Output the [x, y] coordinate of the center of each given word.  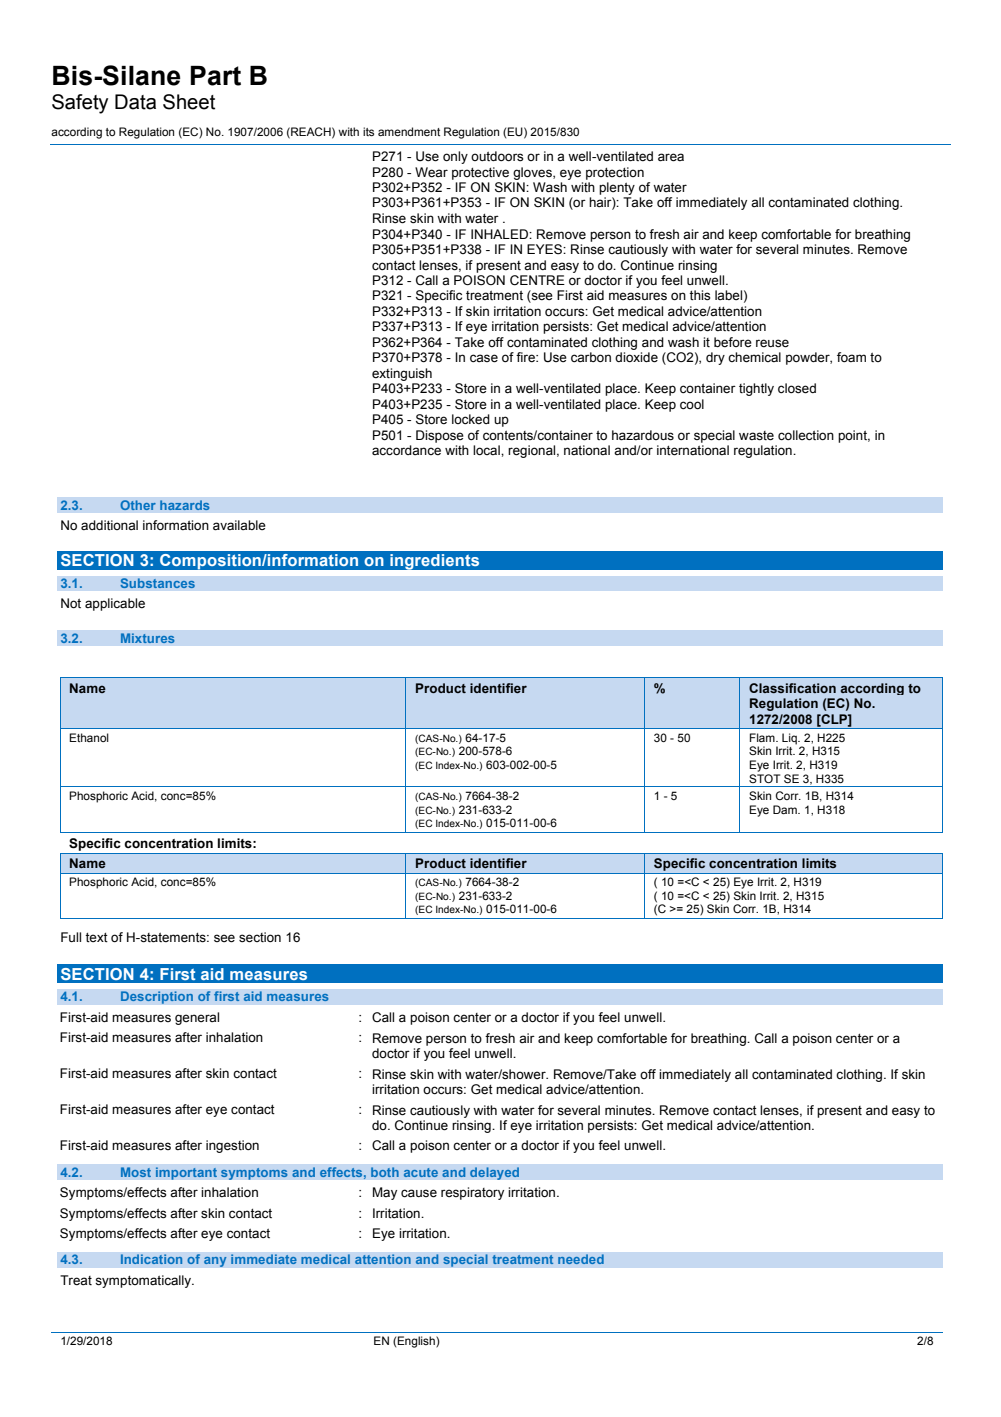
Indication [151, 1259]
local [487, 450]
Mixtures [148, 638]
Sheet [189, 102]
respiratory [472, 1193]
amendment [409, 131]
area [671, 157]
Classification [792, 688]
